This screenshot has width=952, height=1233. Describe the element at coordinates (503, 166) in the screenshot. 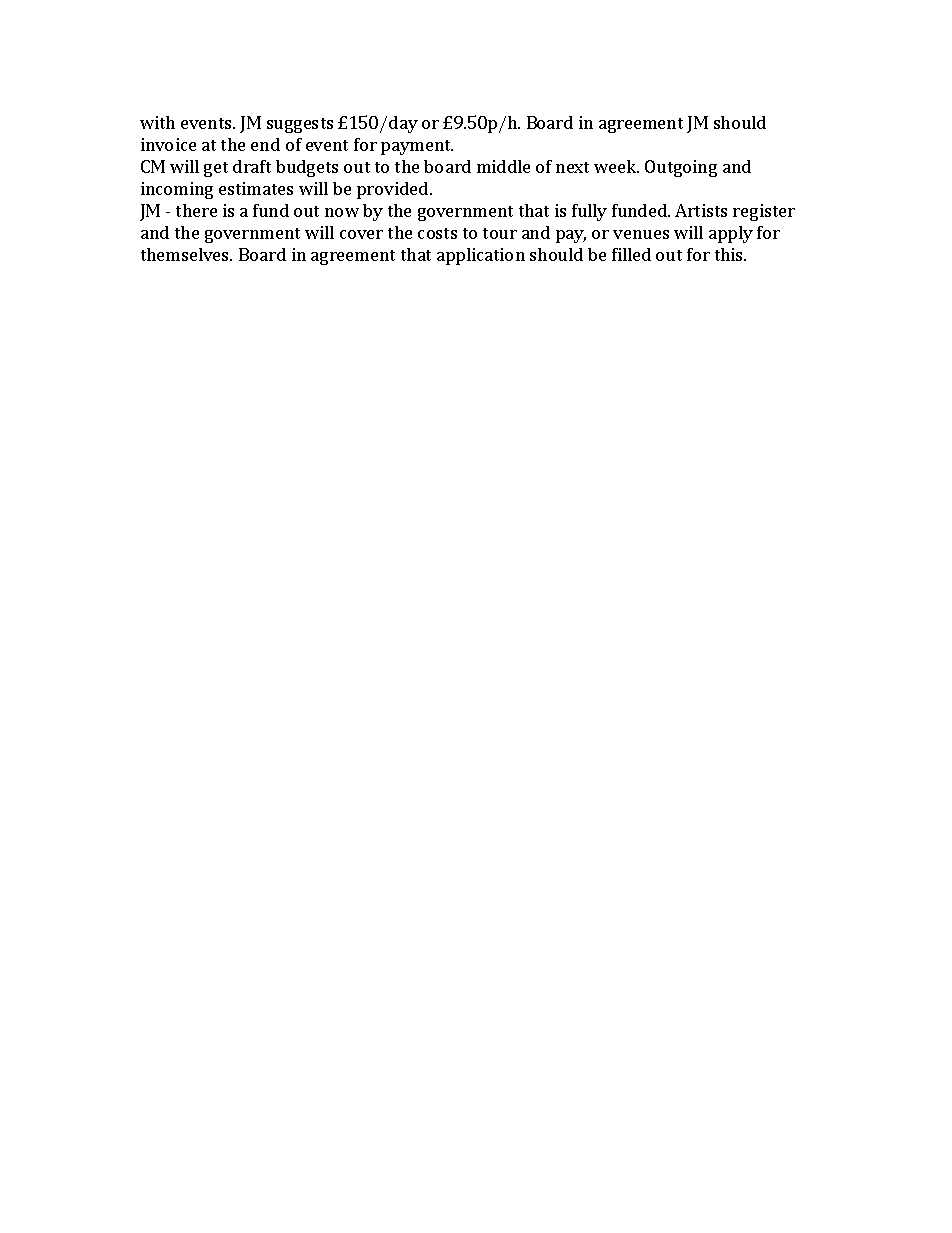

I see `middle` at that location.
